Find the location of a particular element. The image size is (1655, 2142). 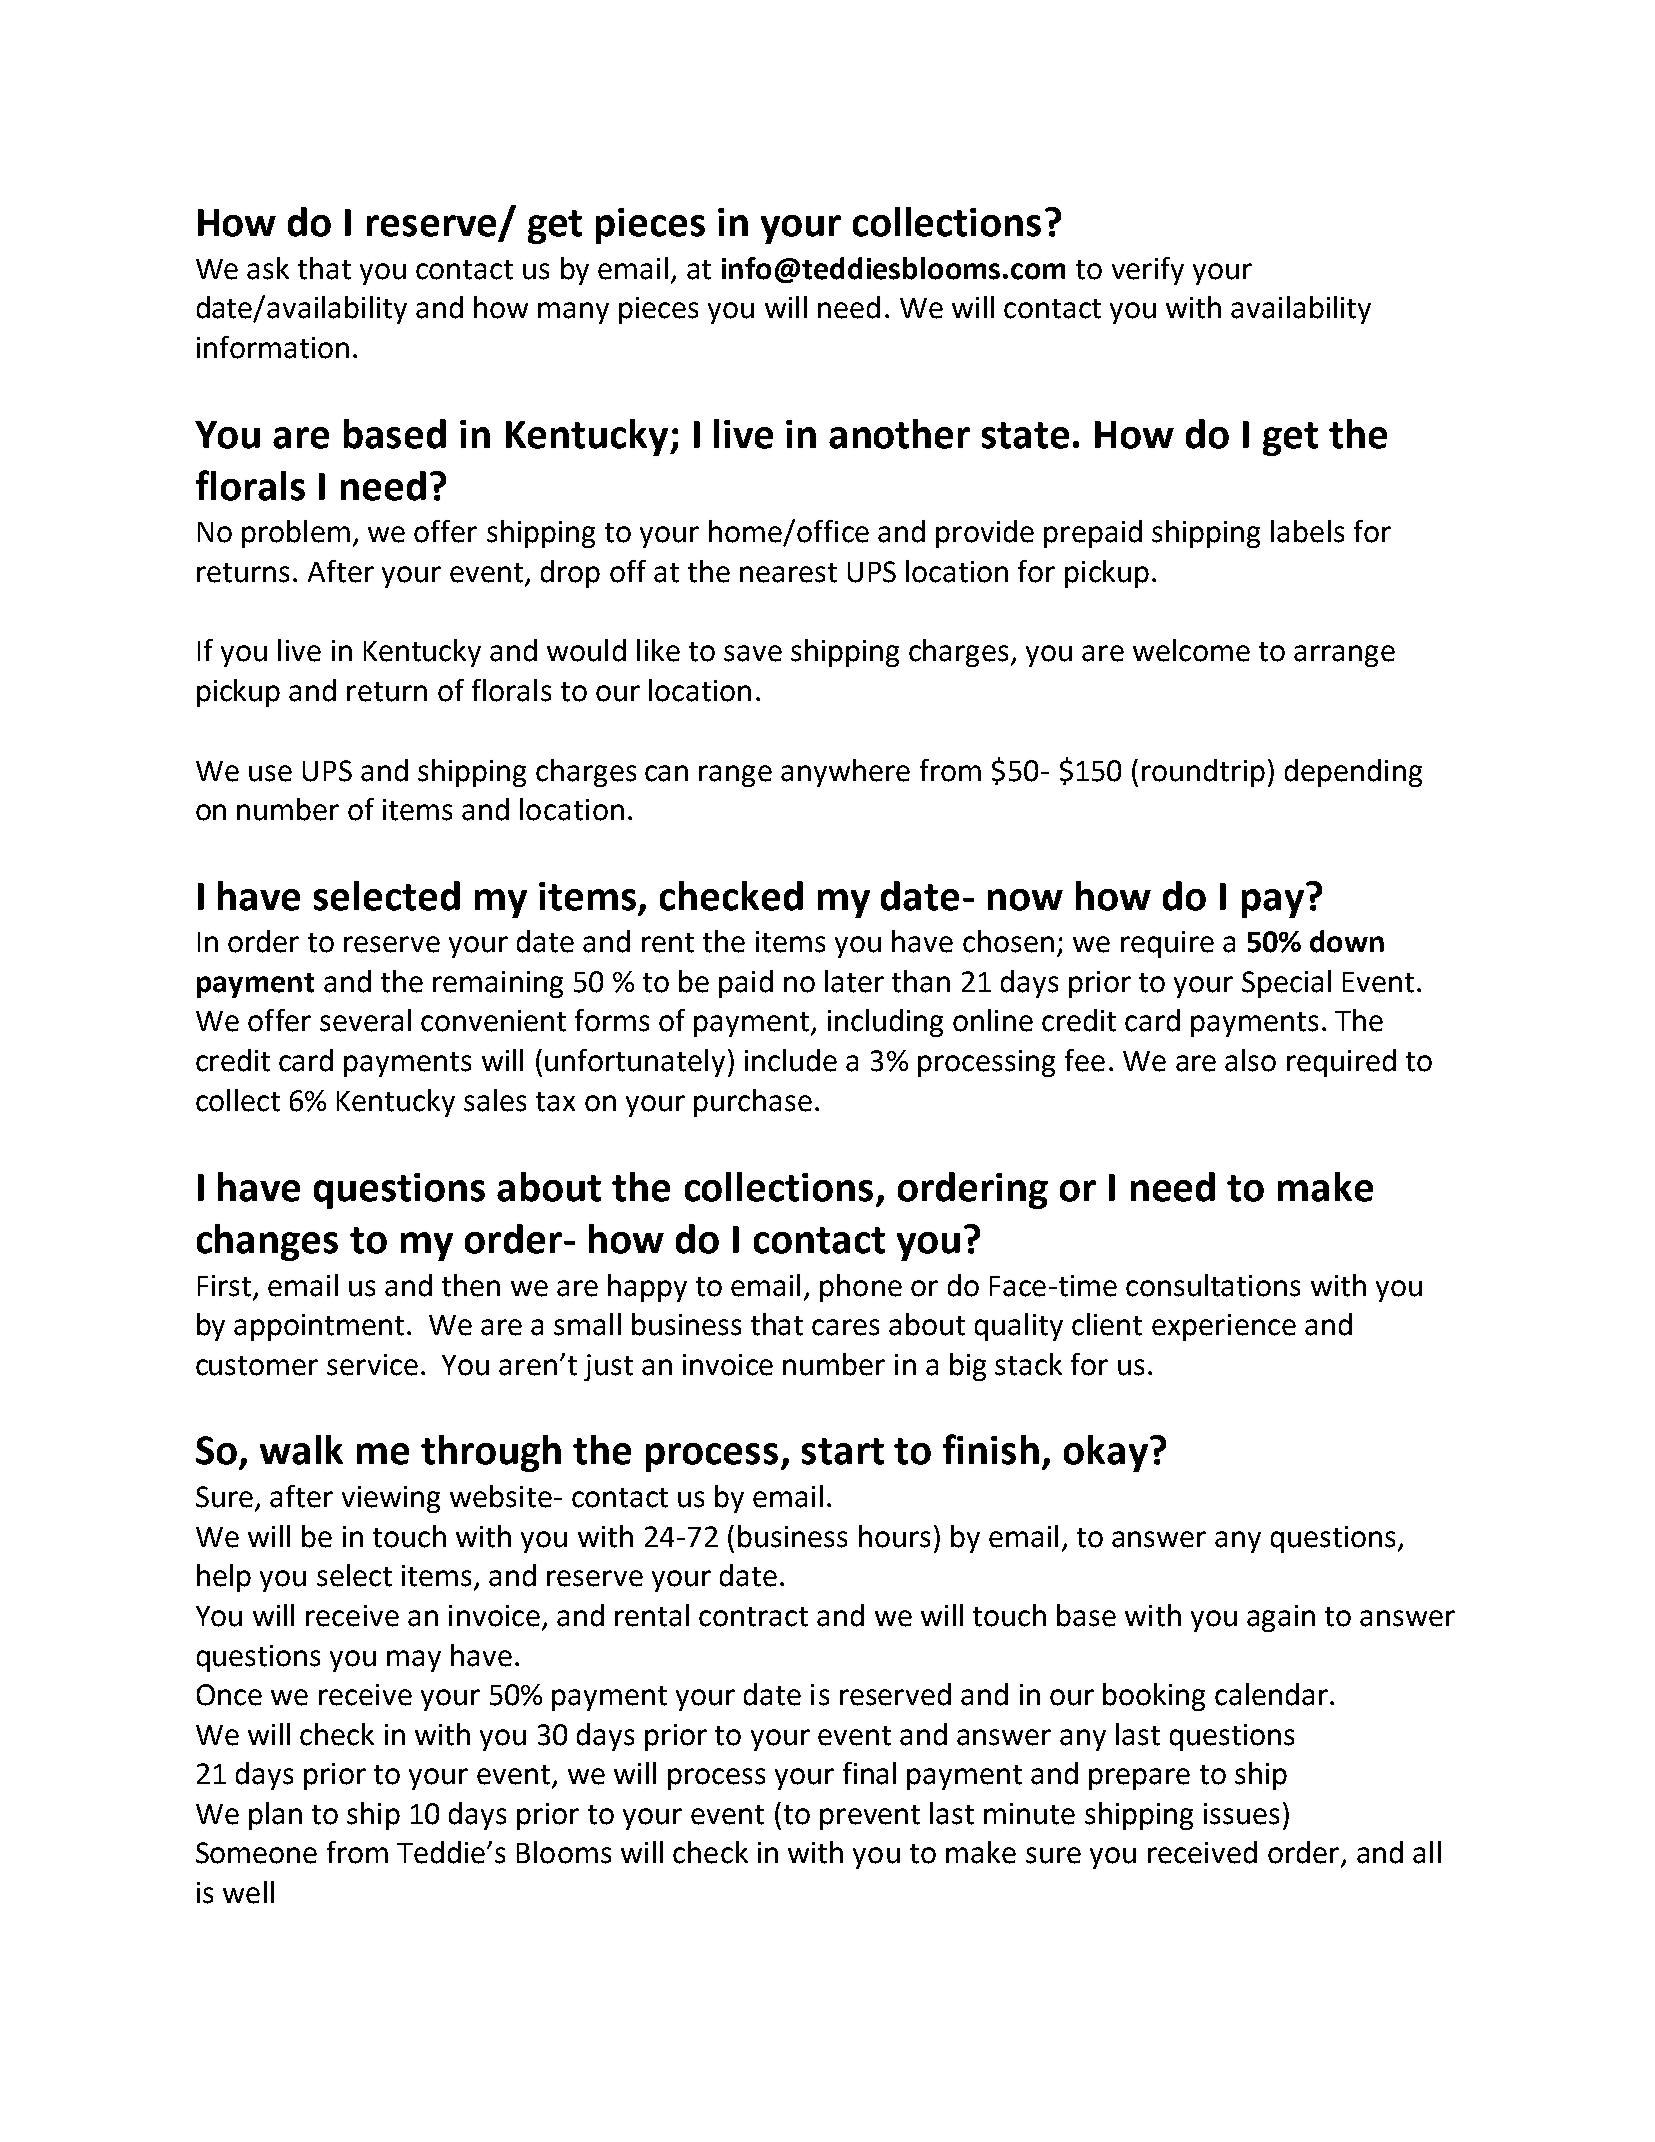

include is located at coordinates (791, 1060).
